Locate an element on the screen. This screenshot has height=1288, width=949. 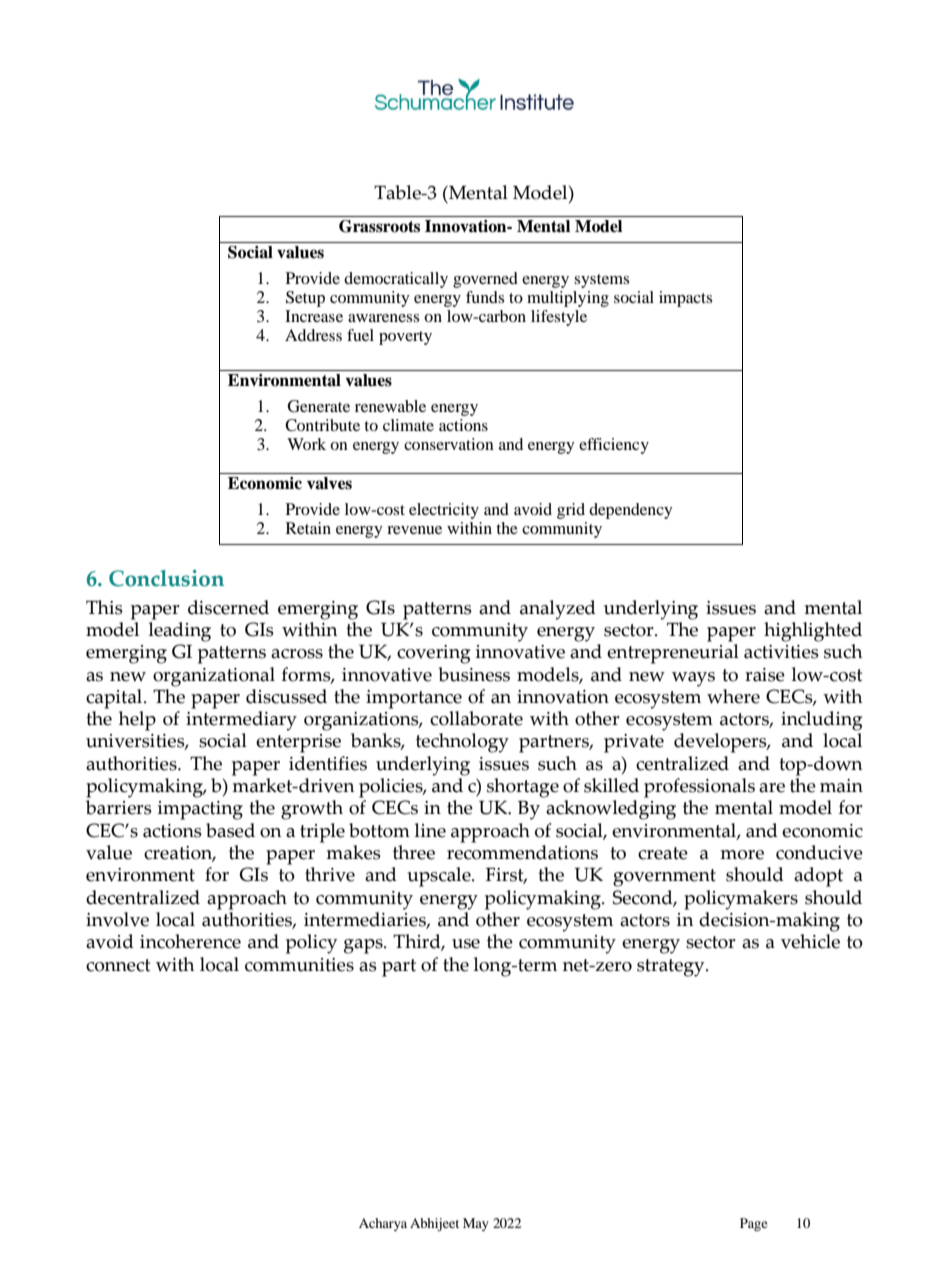
help is located at coordinates (137, 721).
